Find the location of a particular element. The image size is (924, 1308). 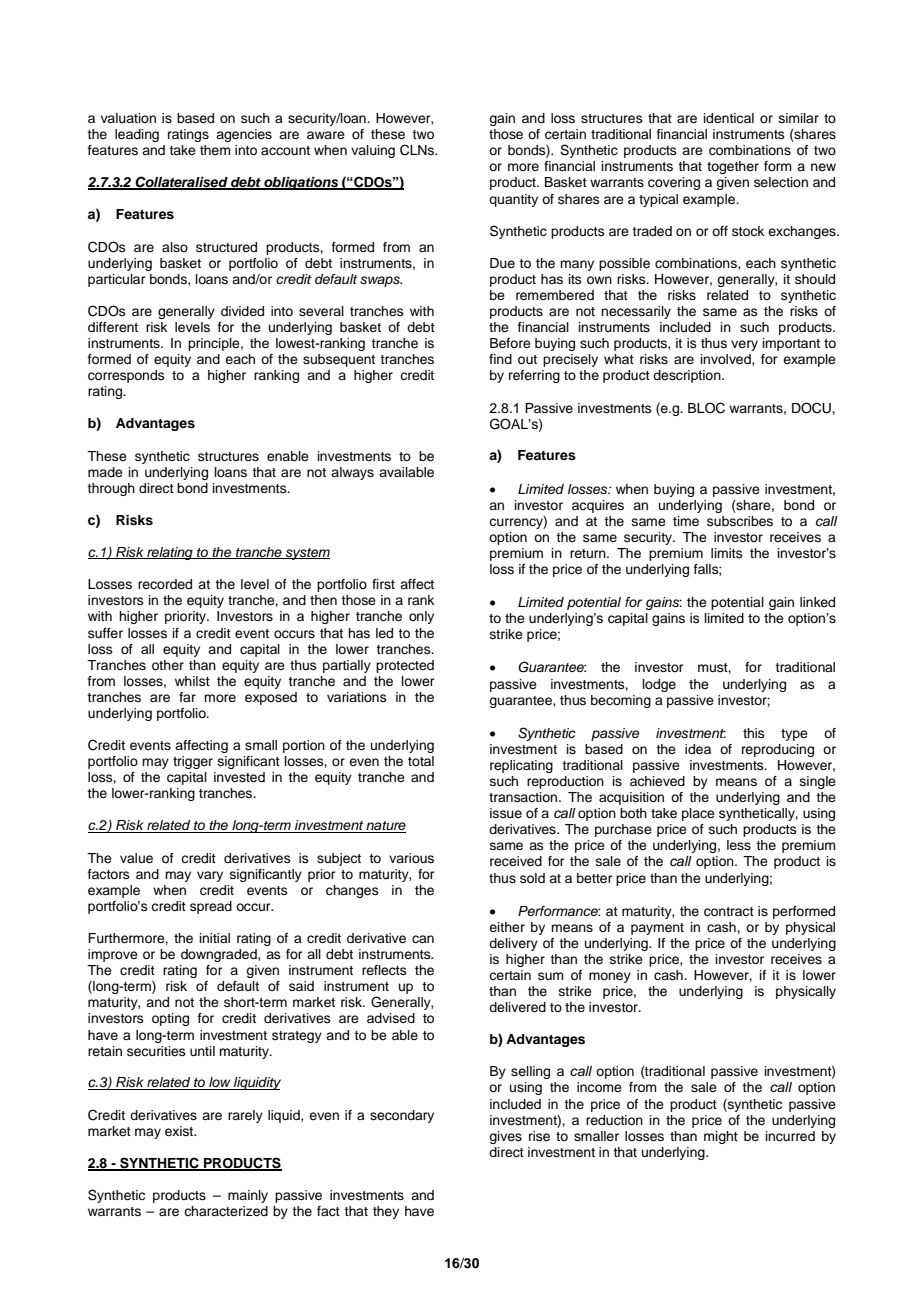

protected is located at coordinates (405, 666).
